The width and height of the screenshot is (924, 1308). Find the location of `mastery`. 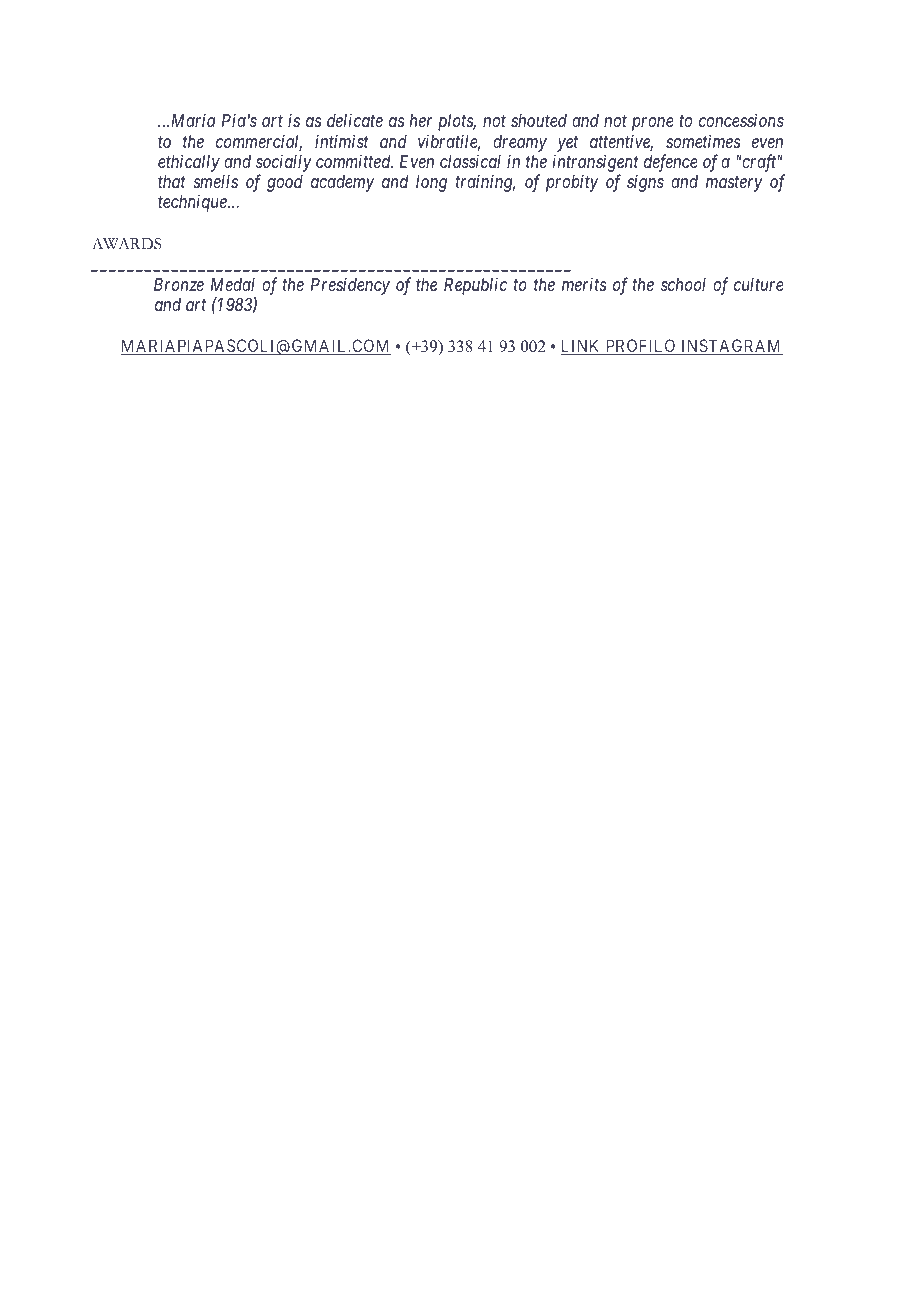

mastery is located at coordinates (734, 184).
